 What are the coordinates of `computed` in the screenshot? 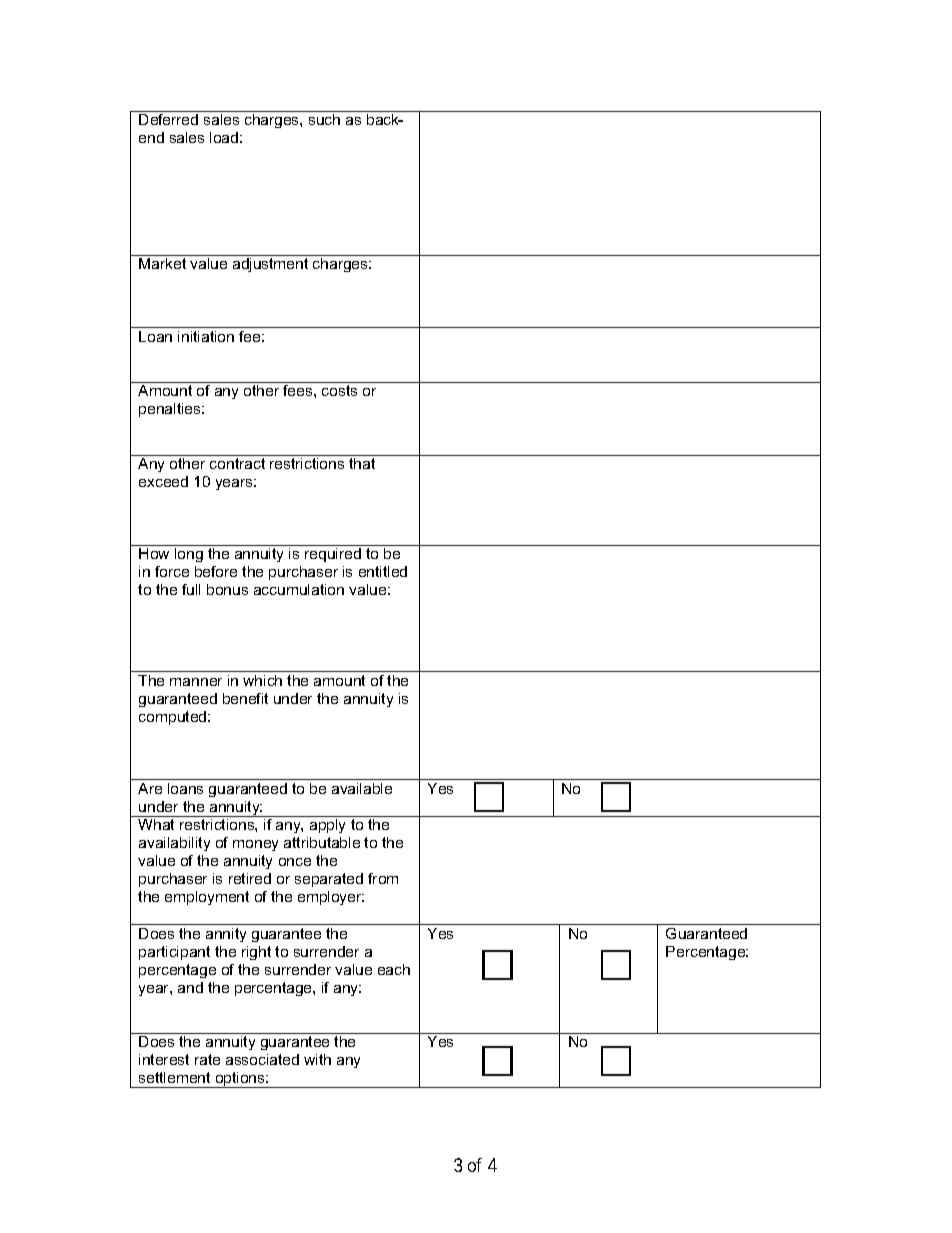 It's located at (174, 718).
